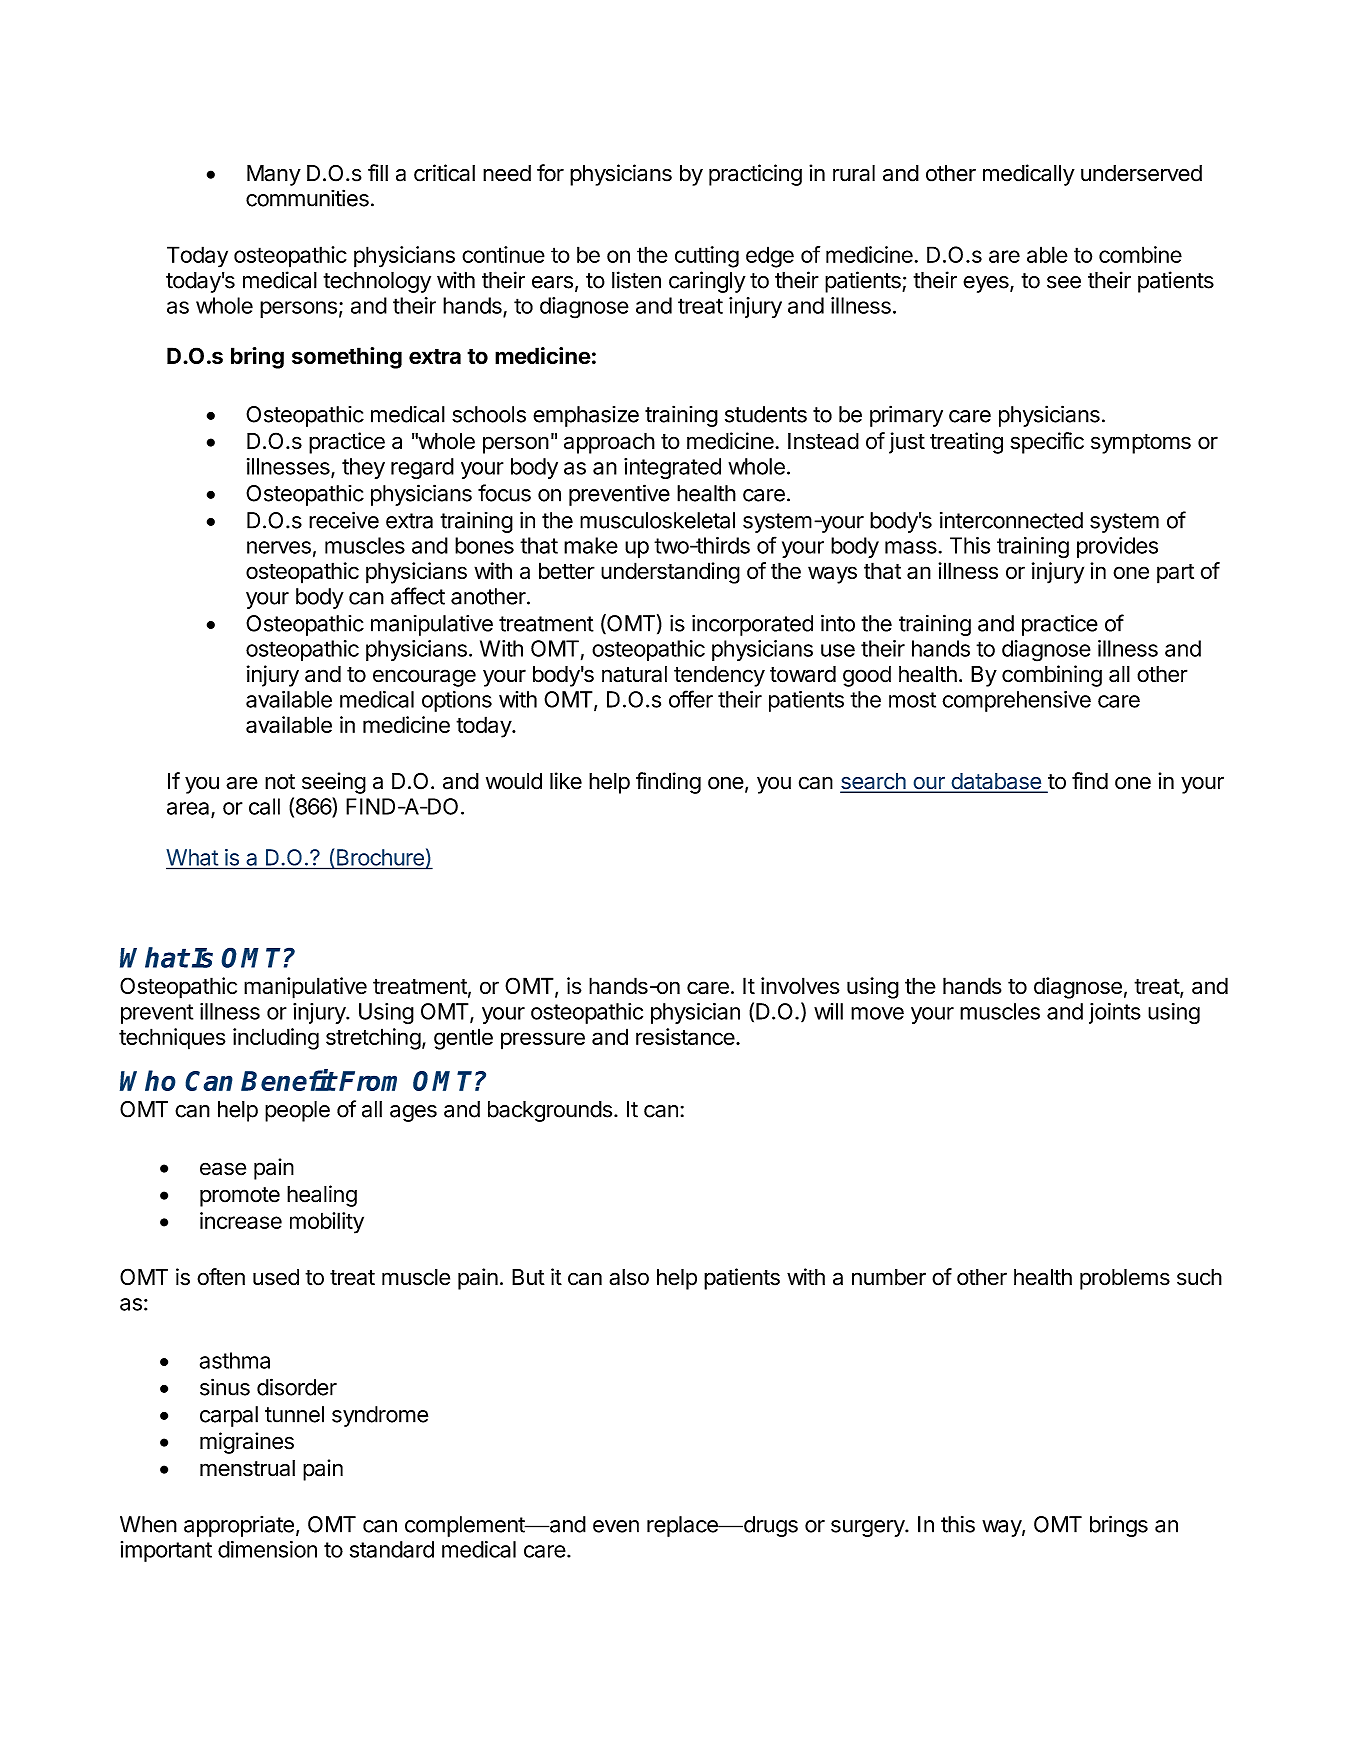 The height and width of the document is (1749, 1352). Describe the element at coordinates (707, 257) in the document. I see `cutting` at that location.
